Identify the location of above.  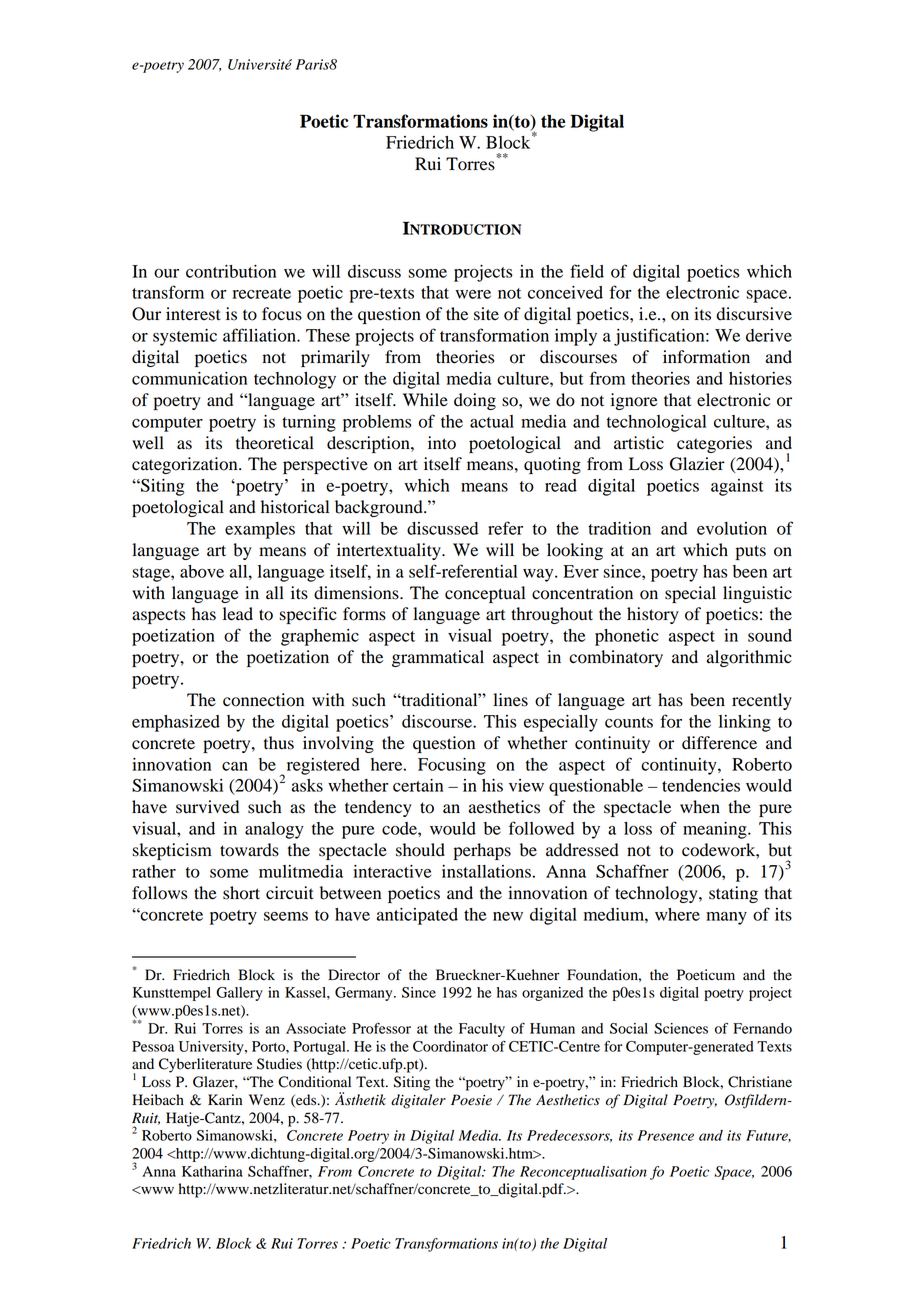
(202, 571).
